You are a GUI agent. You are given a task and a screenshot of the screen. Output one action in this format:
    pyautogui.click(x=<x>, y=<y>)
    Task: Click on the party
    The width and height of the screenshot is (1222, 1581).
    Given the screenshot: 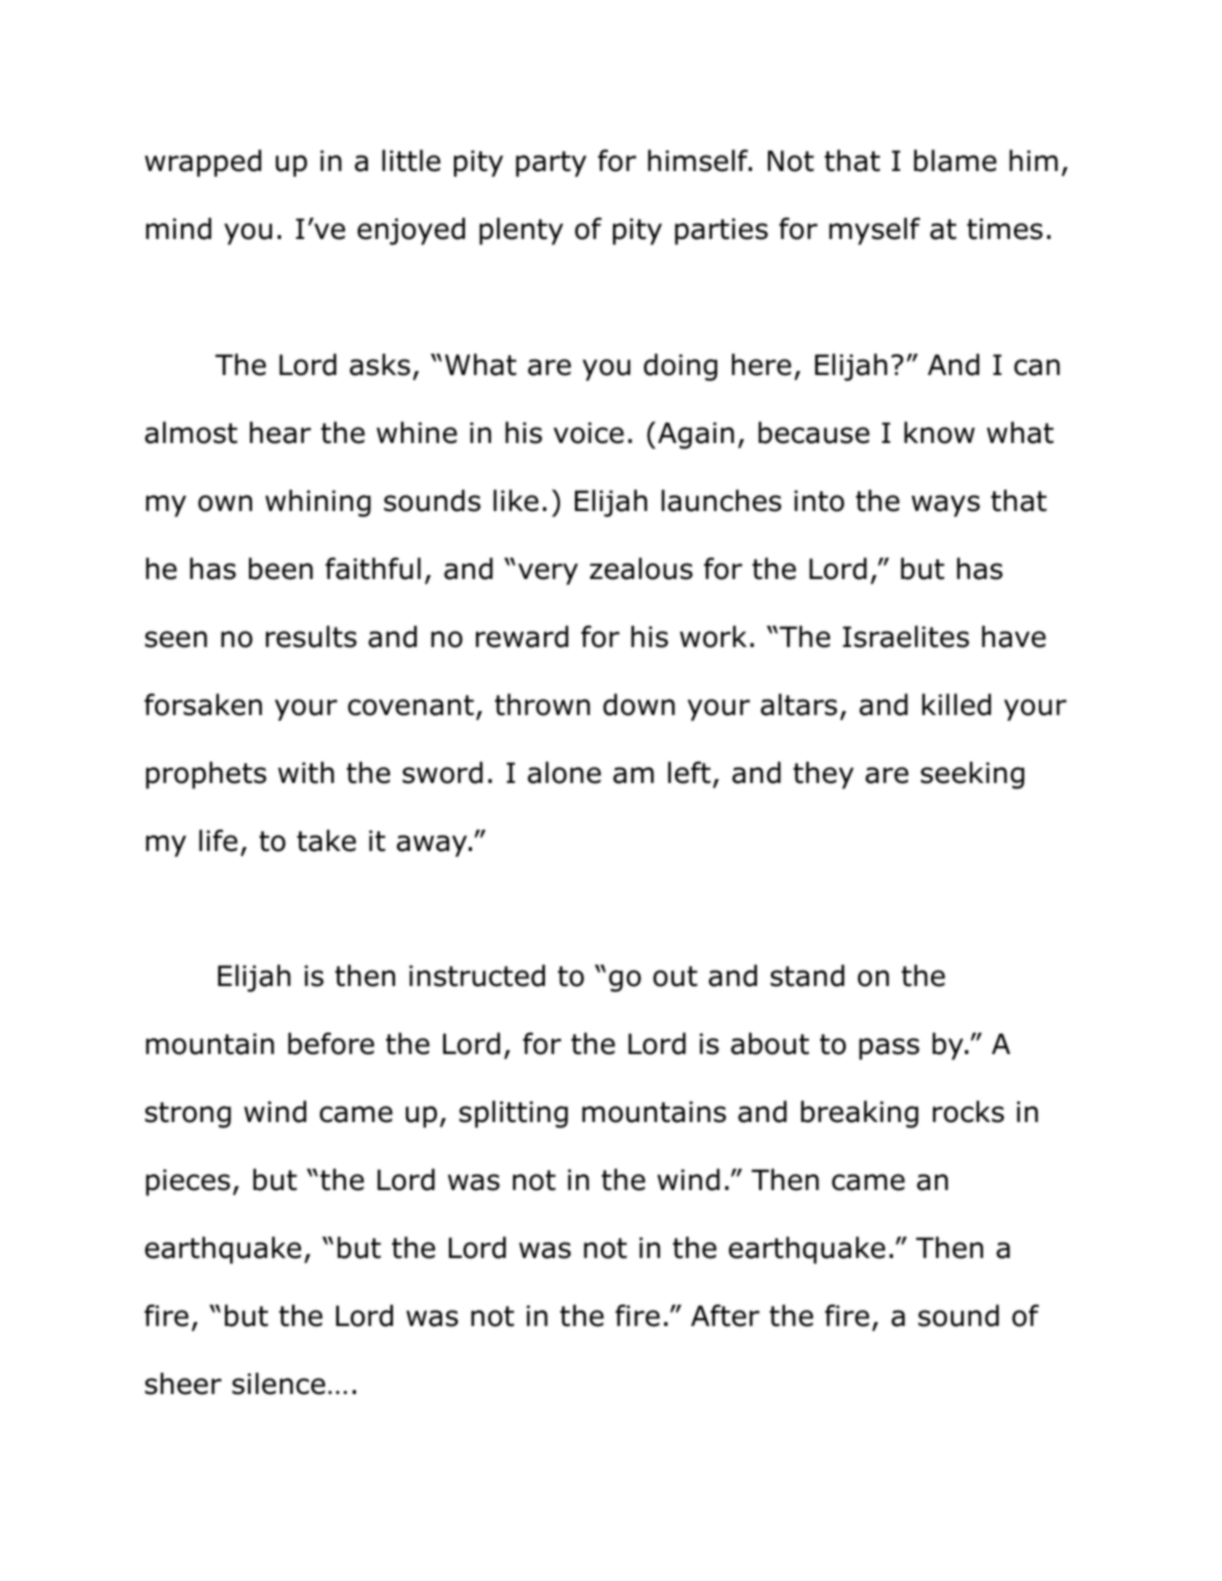 What is the action you would take?
    pyautogui.click(x=551, y=164)
